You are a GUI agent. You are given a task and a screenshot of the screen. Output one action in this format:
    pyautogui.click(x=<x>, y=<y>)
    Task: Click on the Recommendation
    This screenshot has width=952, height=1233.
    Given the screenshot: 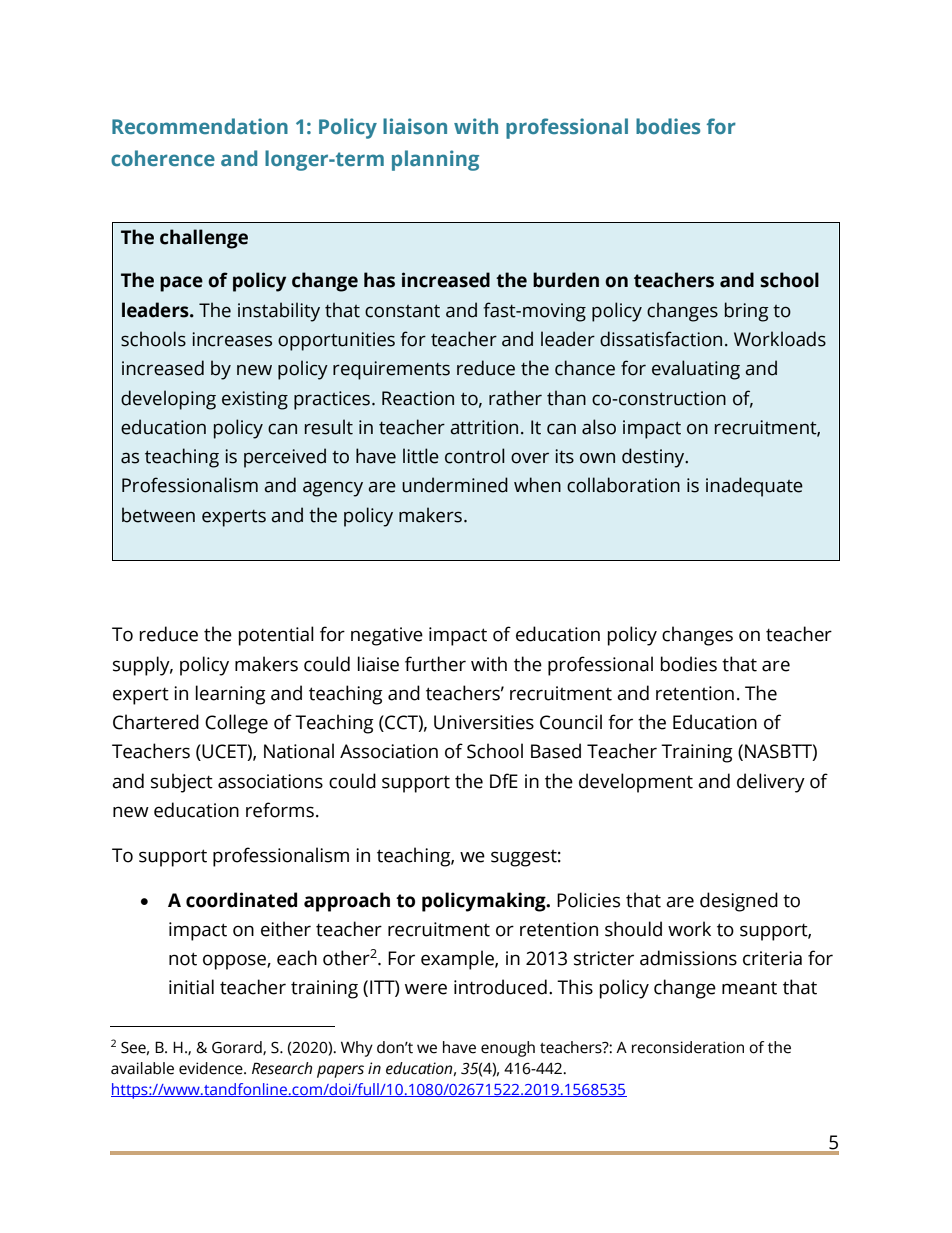 What is the action you would take?
    pyautogui.click(x=200, y=126)
